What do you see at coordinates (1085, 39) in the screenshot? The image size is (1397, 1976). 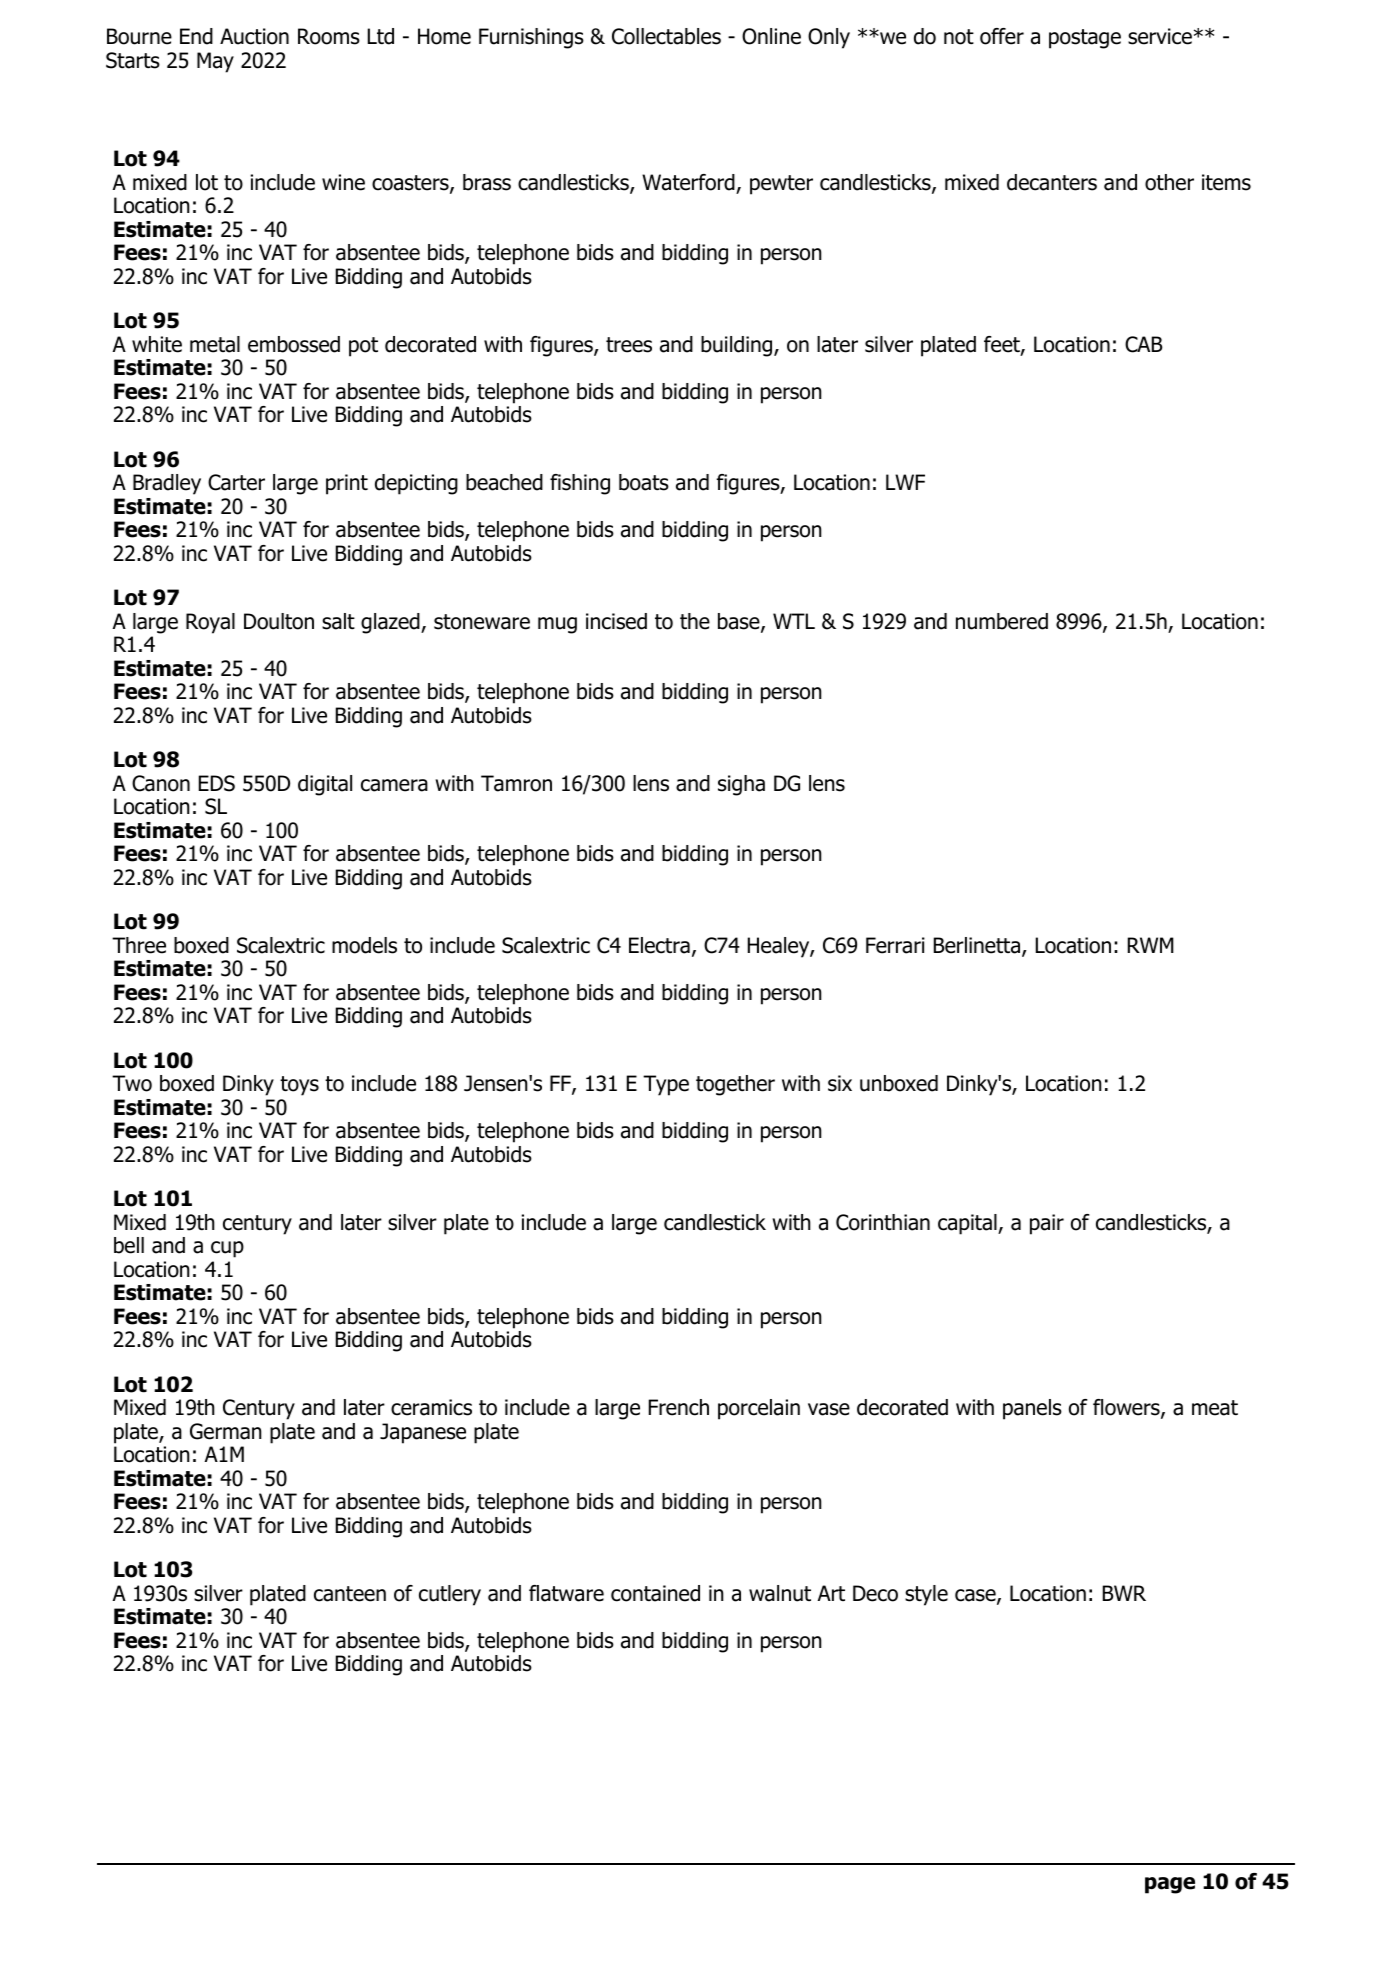 I see `postage` at bounding box center [1085, 39].
